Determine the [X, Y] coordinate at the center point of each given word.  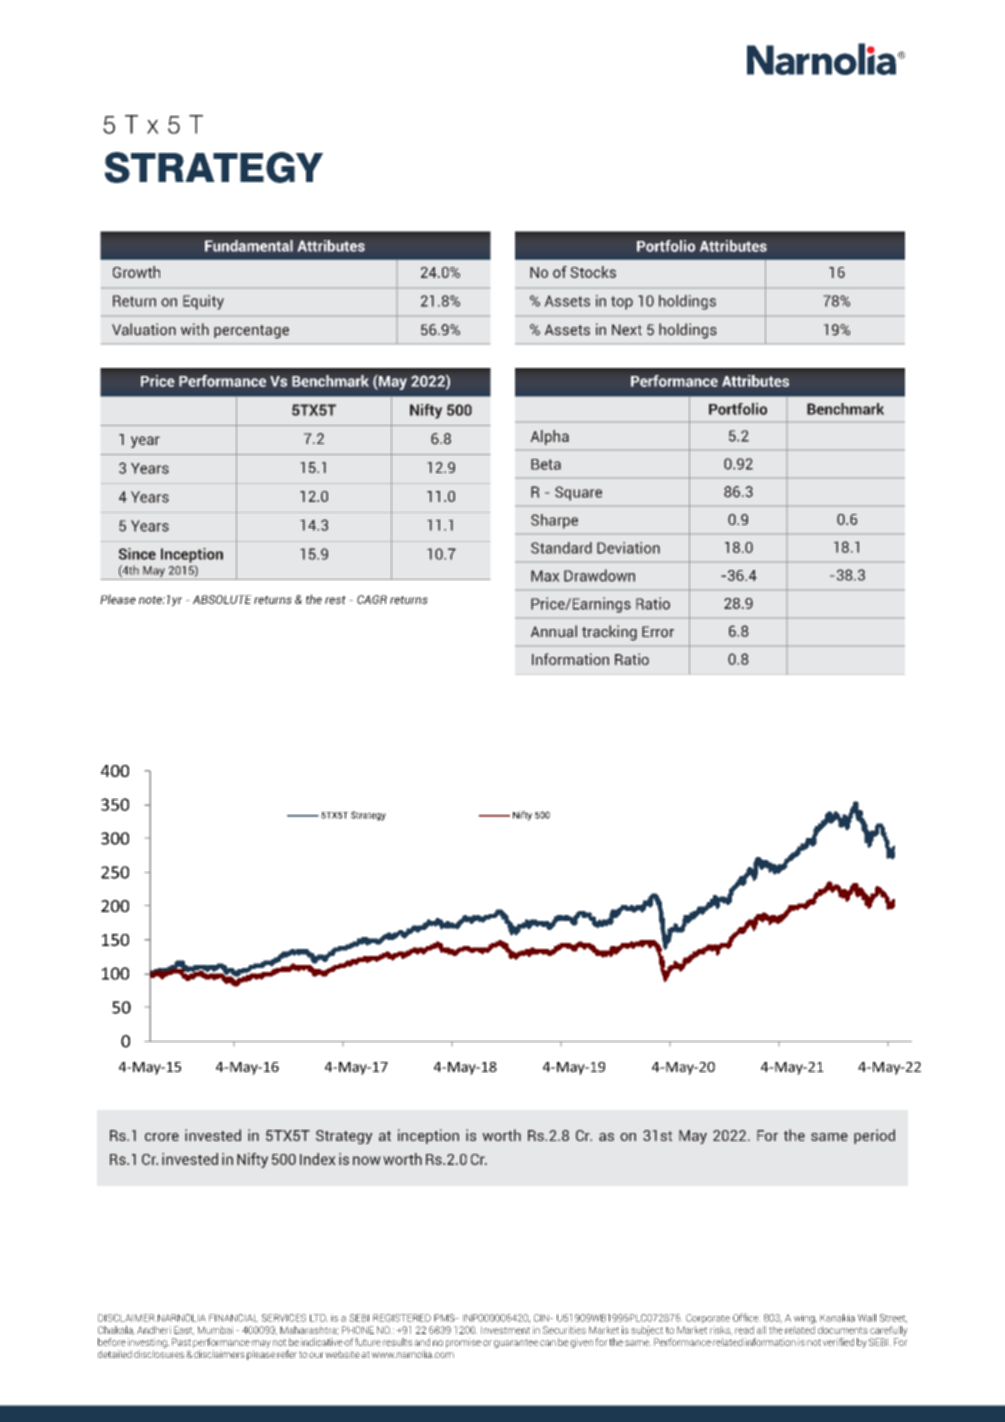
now [367, 1160]
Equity [203, 302]
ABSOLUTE [222, 599]
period [874, 1136]
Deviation [628, 548]
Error [658, 632]
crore [162, 1137]
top [622, 303]
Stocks [593, 272]
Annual [554, 631]
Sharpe [554, 521]
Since [137, 554]
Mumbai [215, 1330]
